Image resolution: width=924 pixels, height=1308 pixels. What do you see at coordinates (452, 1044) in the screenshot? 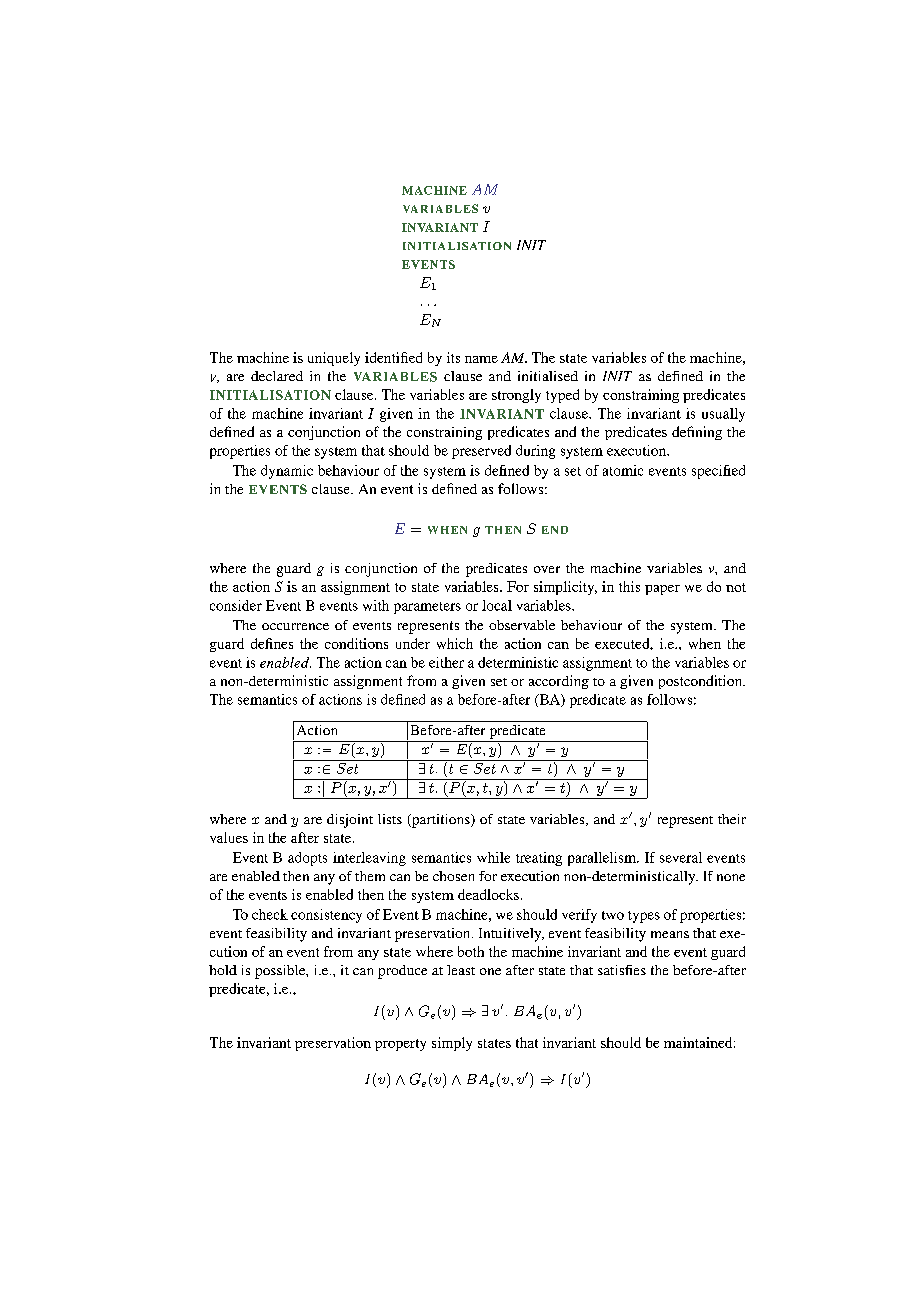
I see `simply` at bounding box center [452, 1044].
